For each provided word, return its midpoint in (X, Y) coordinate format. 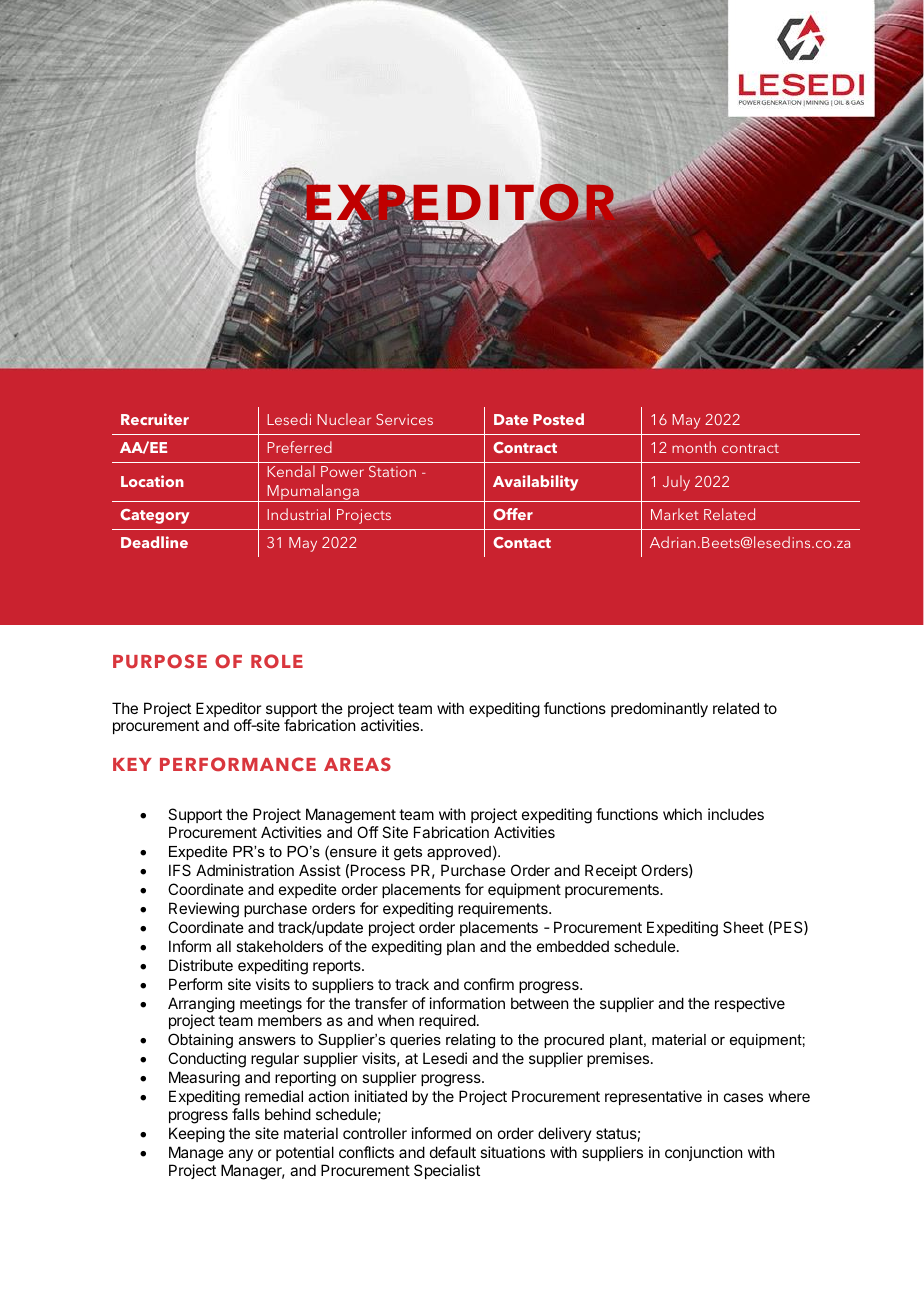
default (453, 1152)
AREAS (357, 764)
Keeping (197, 1135)
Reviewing (204, 910)
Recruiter (155, 419)
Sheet (743, 927)
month (694, 447)
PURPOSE (160, 661)
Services (404, 419)
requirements (504, 909)
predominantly (659, 709)
